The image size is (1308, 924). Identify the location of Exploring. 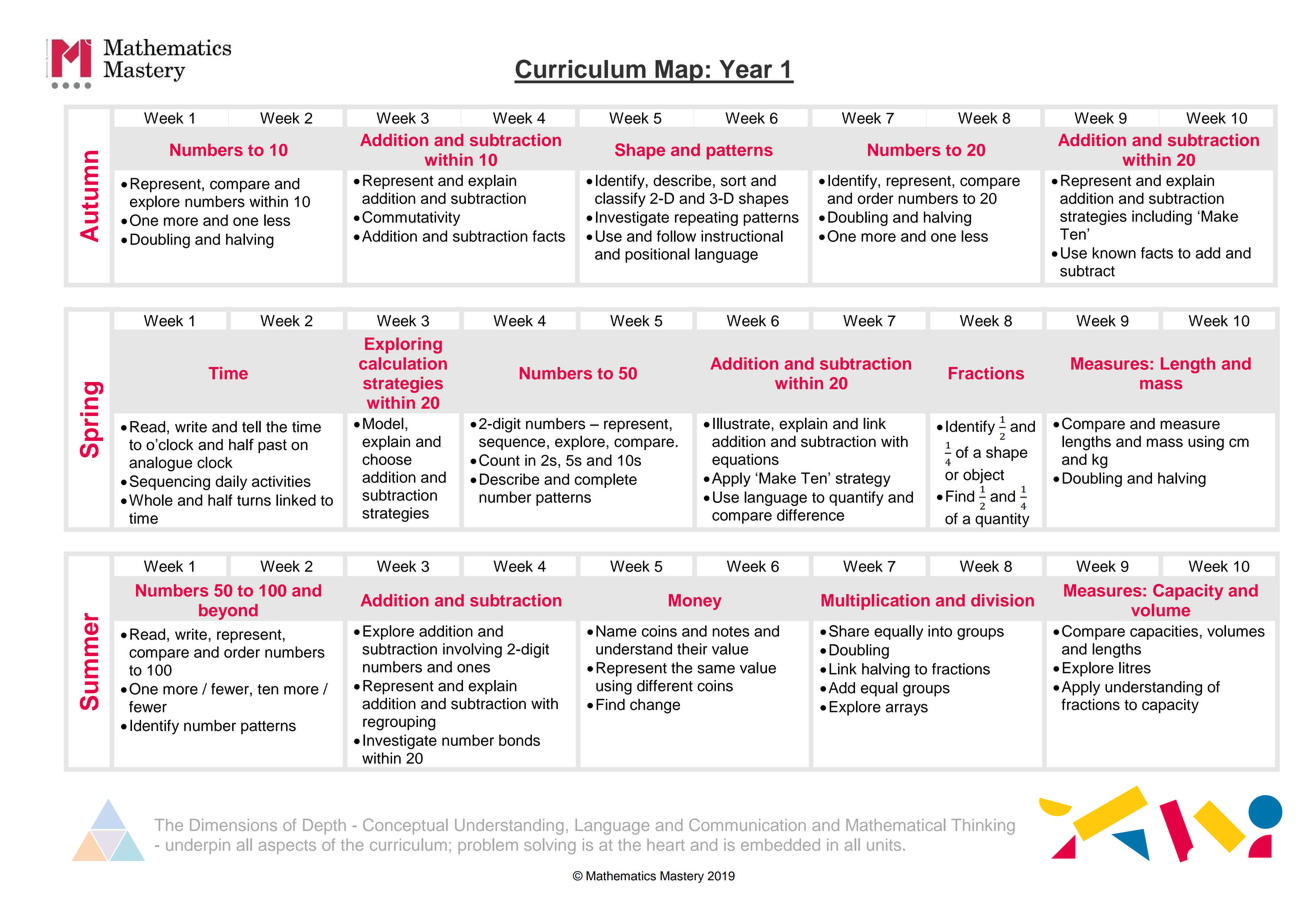
(403, 345).
